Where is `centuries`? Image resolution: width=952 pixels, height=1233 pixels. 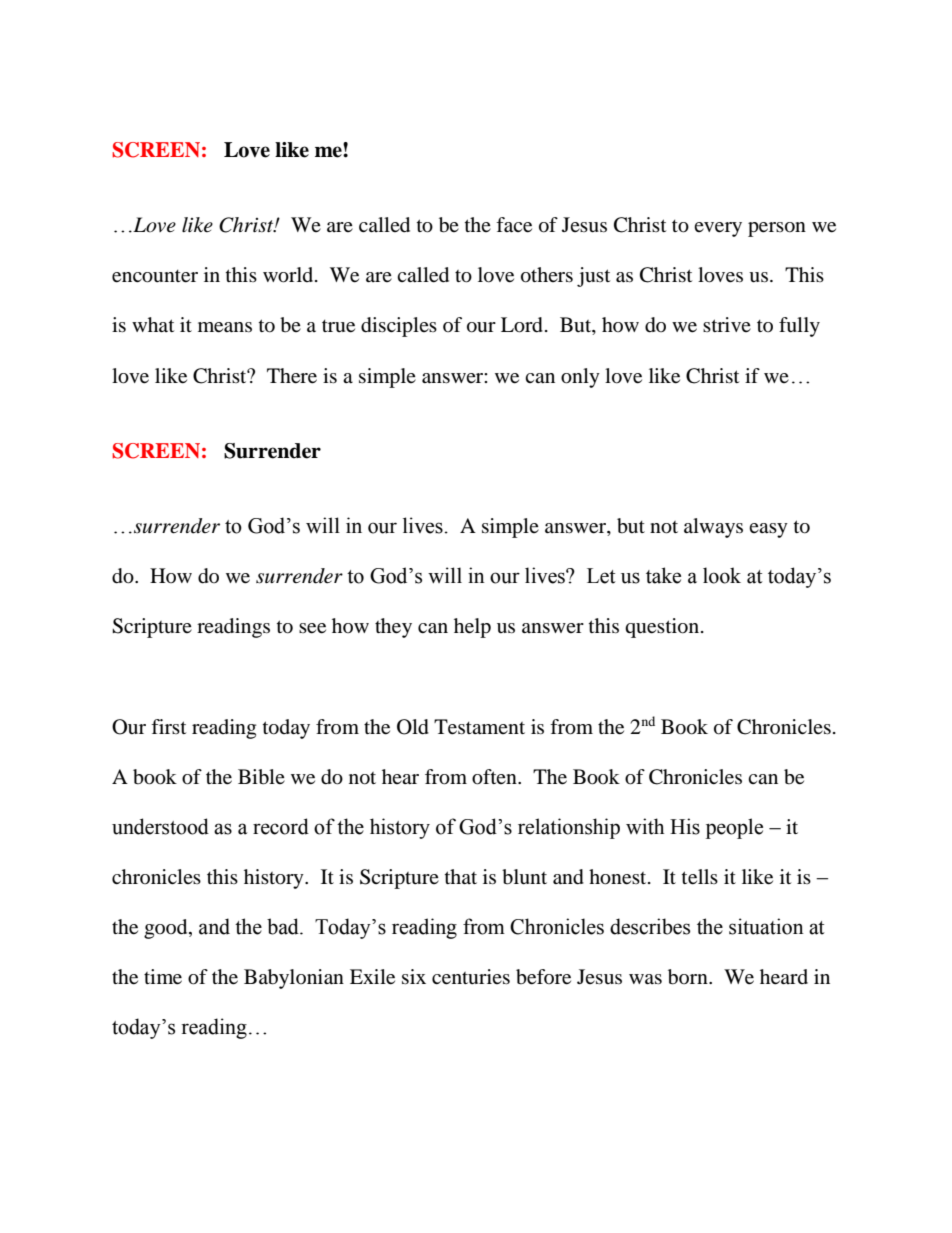
centuries is located at coordinates (471, 977).
